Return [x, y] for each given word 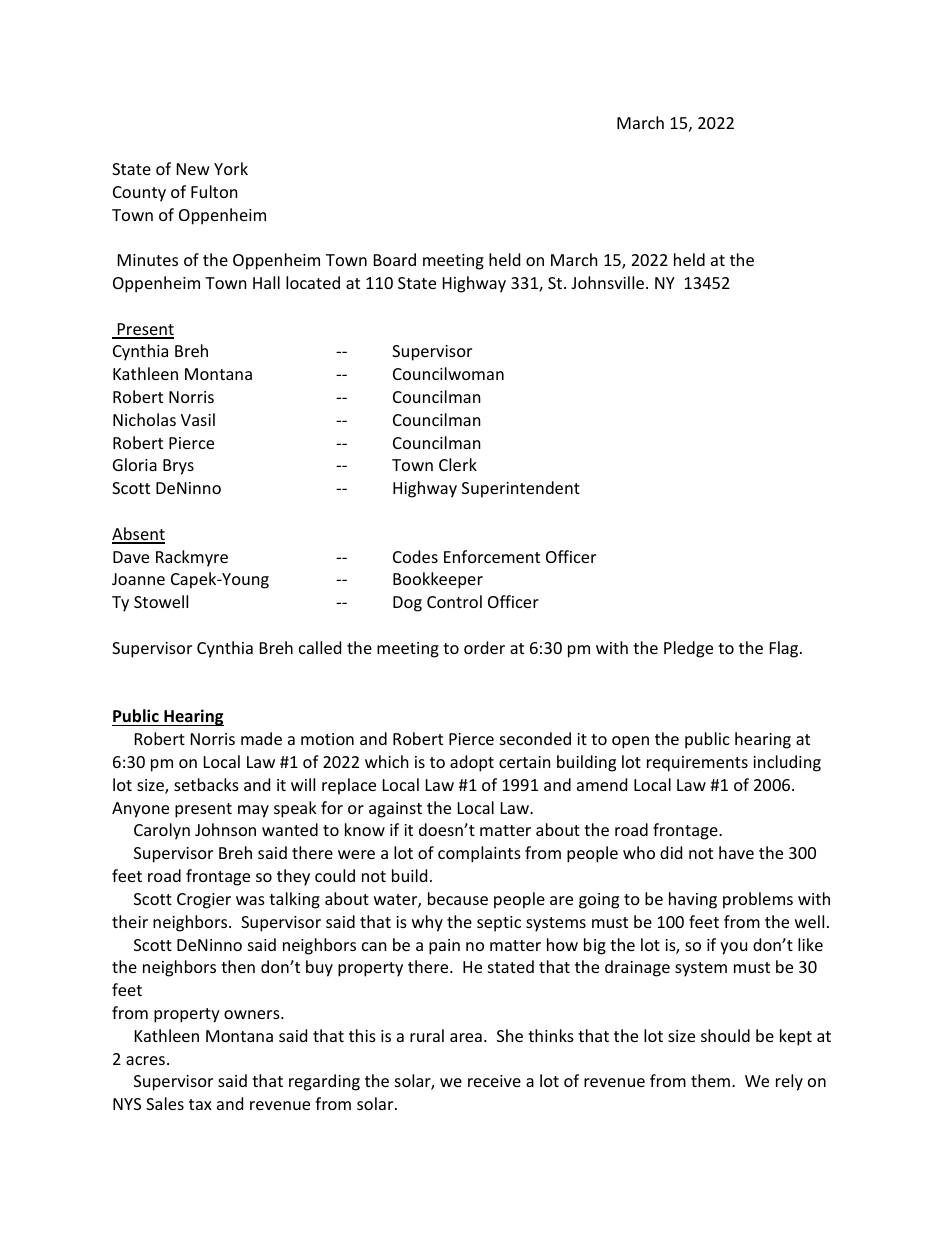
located [313, 282]
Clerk [458, 464]
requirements [697, 764]
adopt [472, 763]
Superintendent [521, 489]
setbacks [206, 784]
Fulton [214, 191]
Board [395, 259]
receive [494, 1081]
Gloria [135, 464]
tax [200, 1104]
